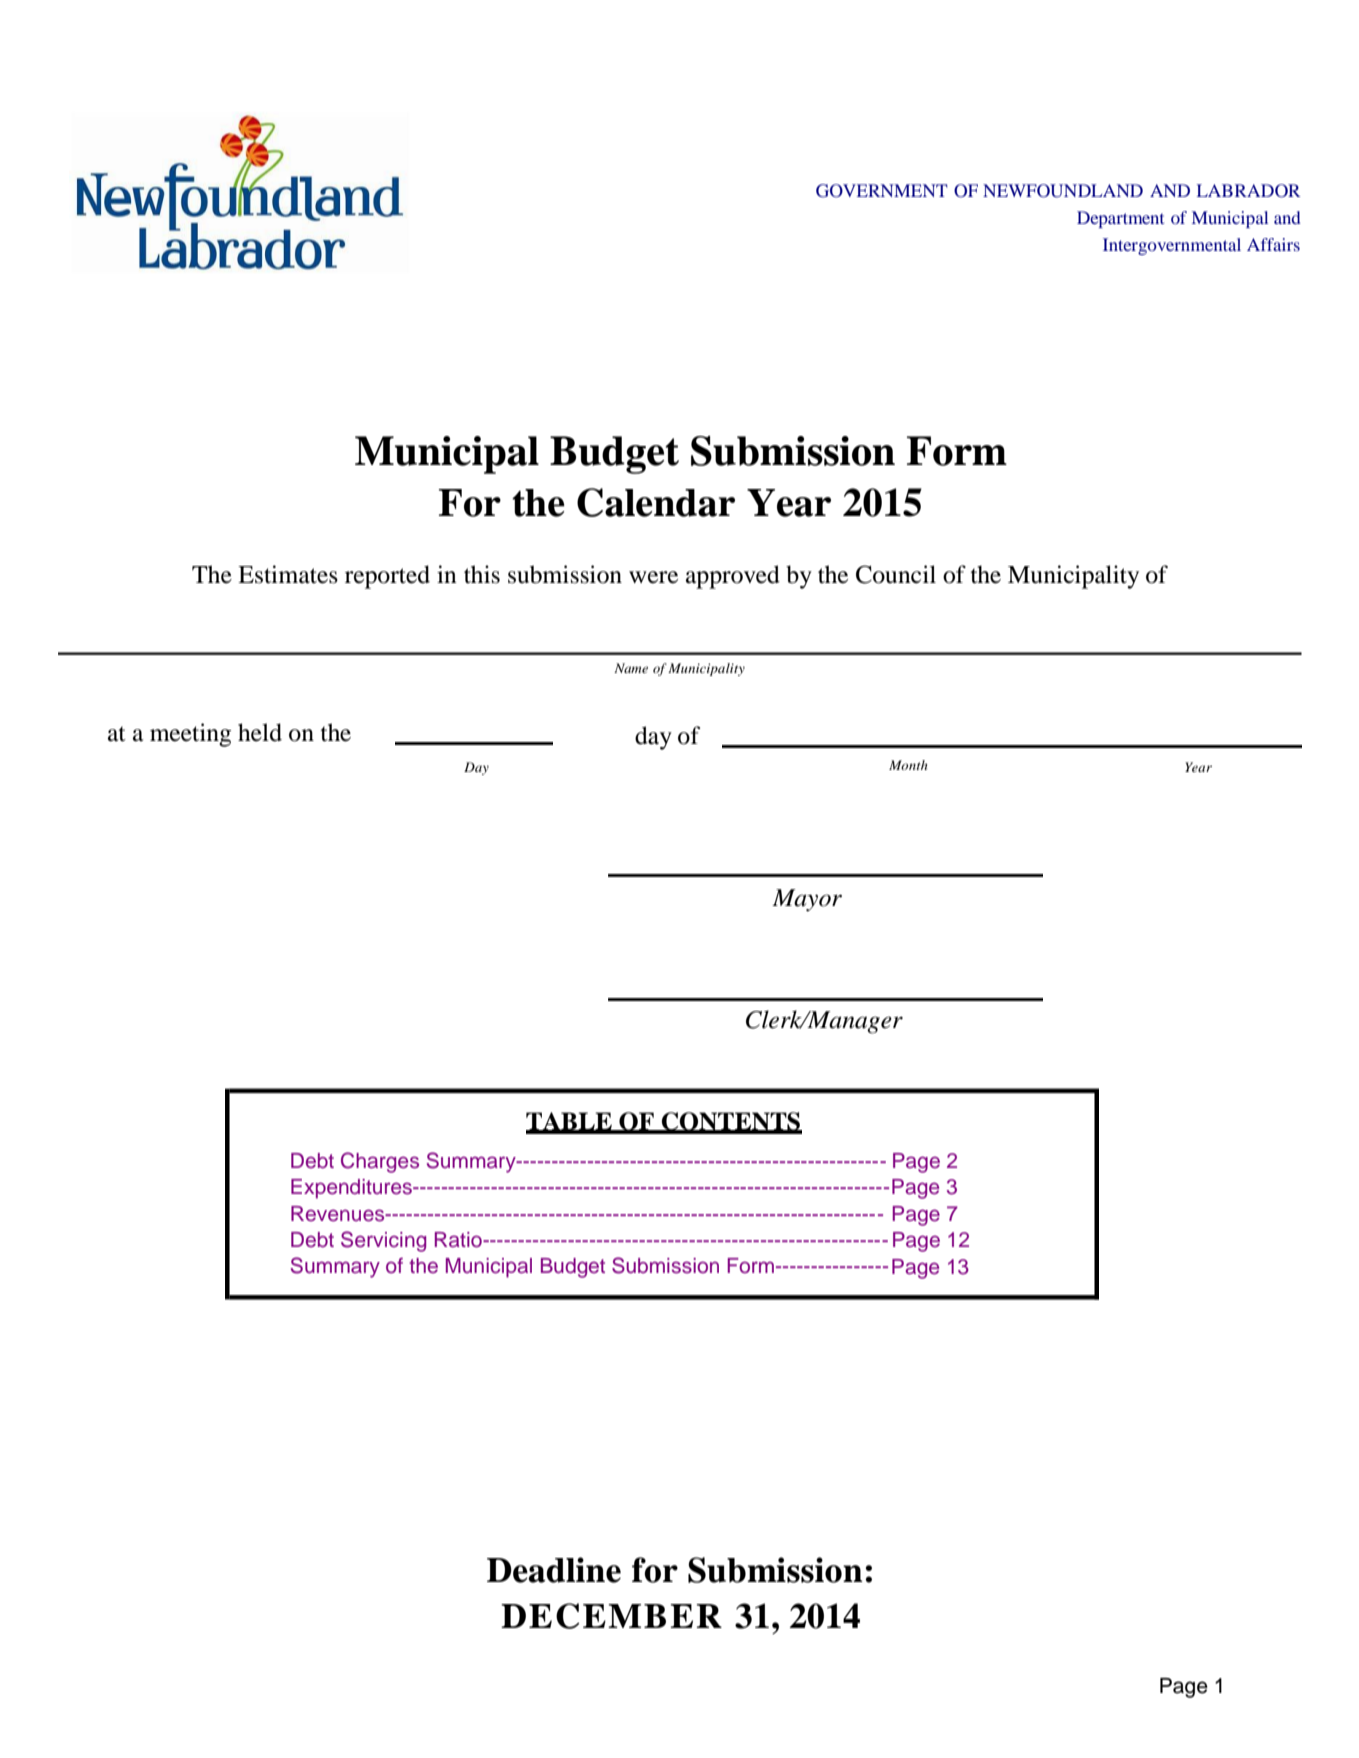 Image resolution: width=1359 pixels, height=1758 pixels. I want to click on Month, so click(908, 765).
